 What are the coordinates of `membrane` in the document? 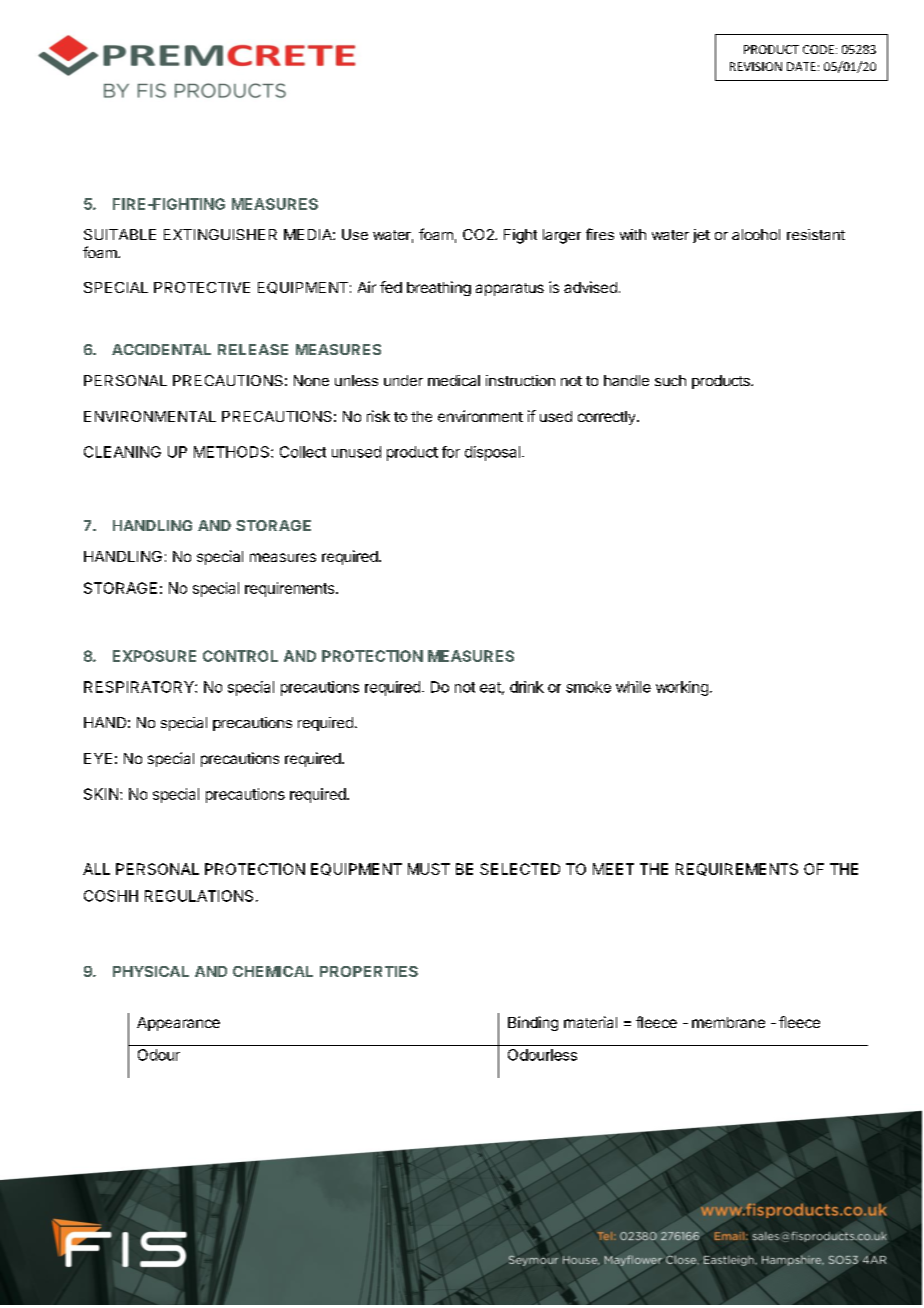 It's located at (728, 1022).
